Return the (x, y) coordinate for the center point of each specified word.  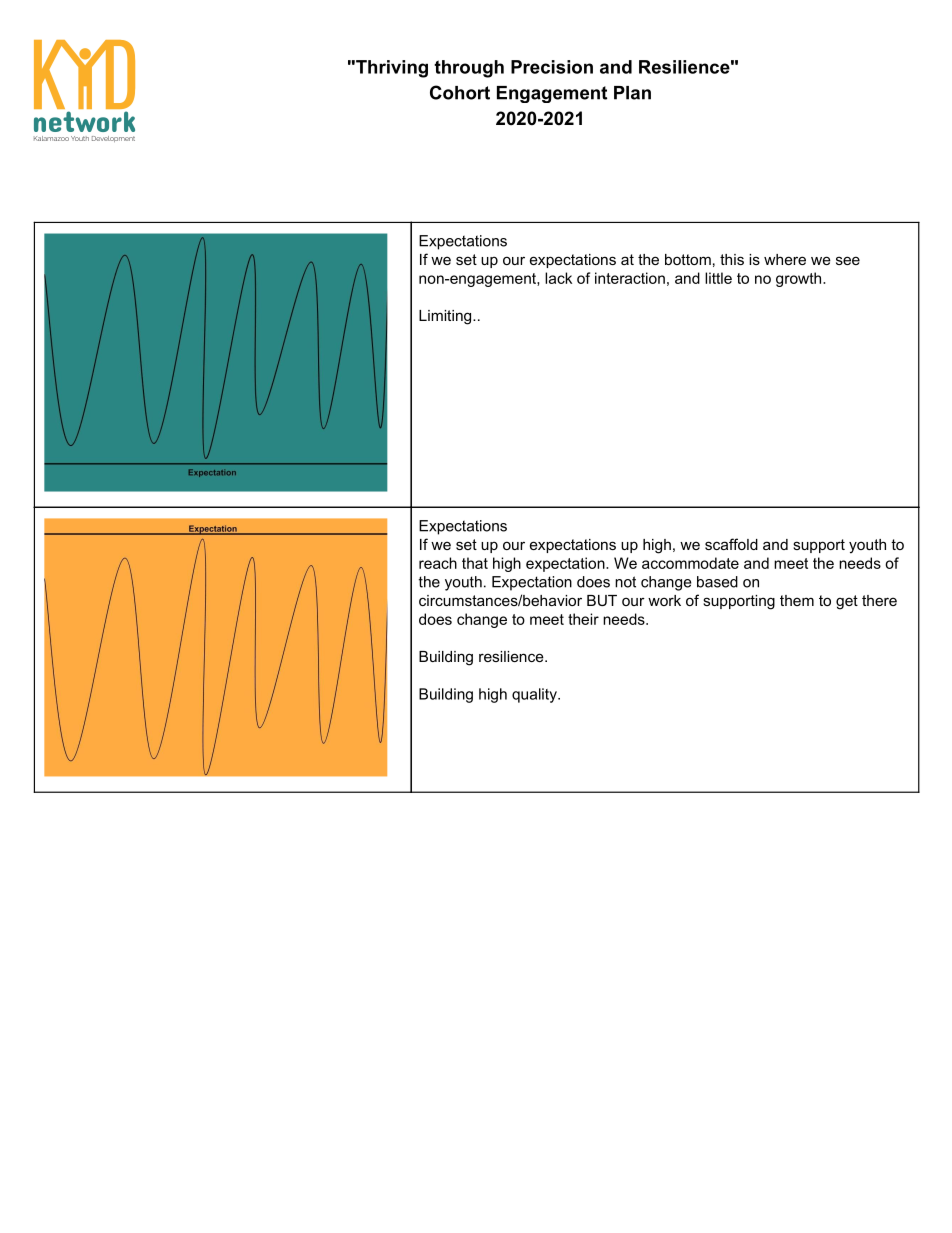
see (848, 260)
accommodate (690, 563)
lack (558, 278)
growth (800, 279)
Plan (632, 93)
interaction (630, 278)
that (475, 563)
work (664, 600)
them (797, 600)
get (847, 602)
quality (535, 695)
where (785, 259)
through (469, 69)
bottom (688, 259)
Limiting (446, 317)
